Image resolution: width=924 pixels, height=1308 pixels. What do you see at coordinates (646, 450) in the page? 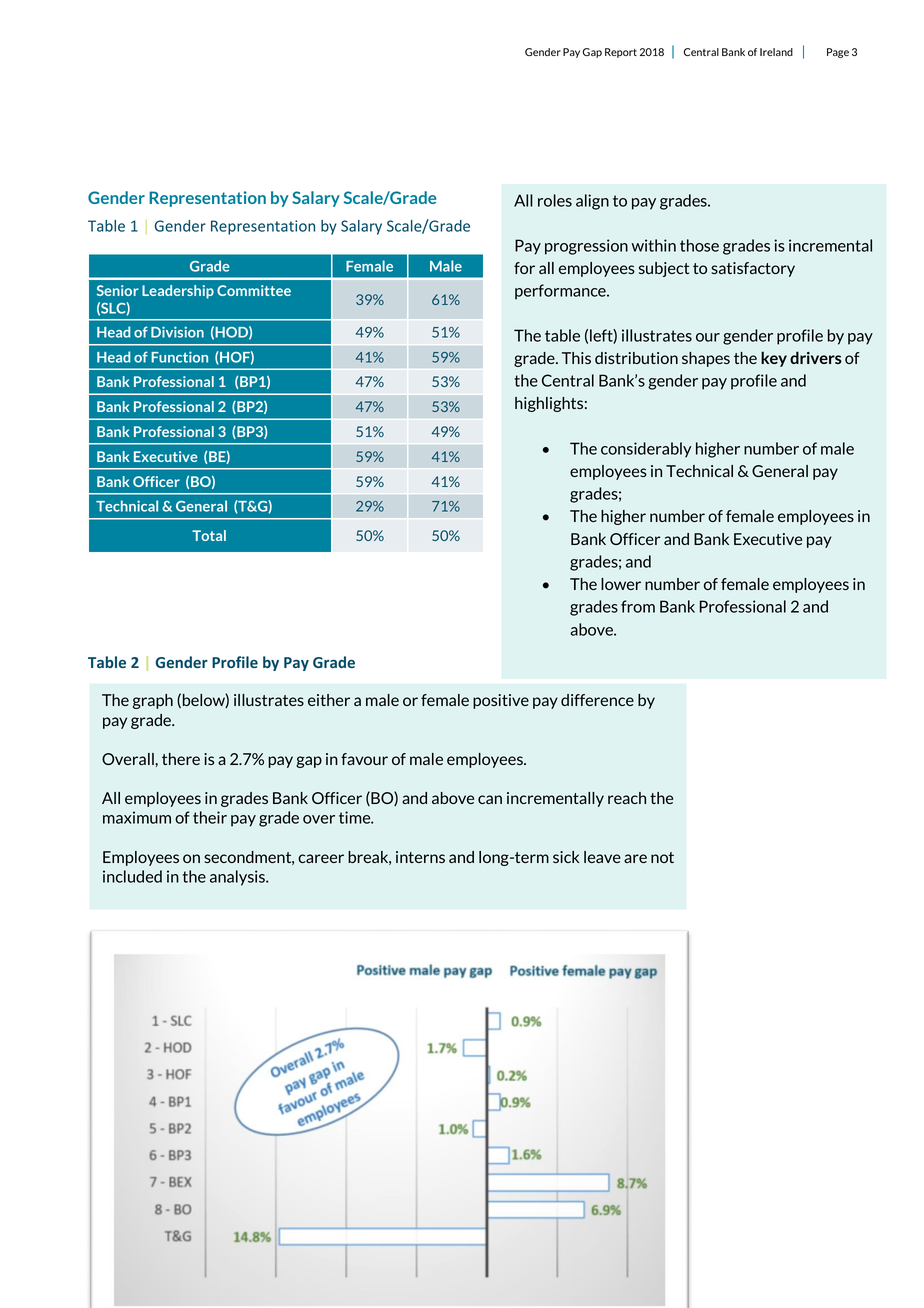
I see `considerably` at bounding box center [646, 450].
